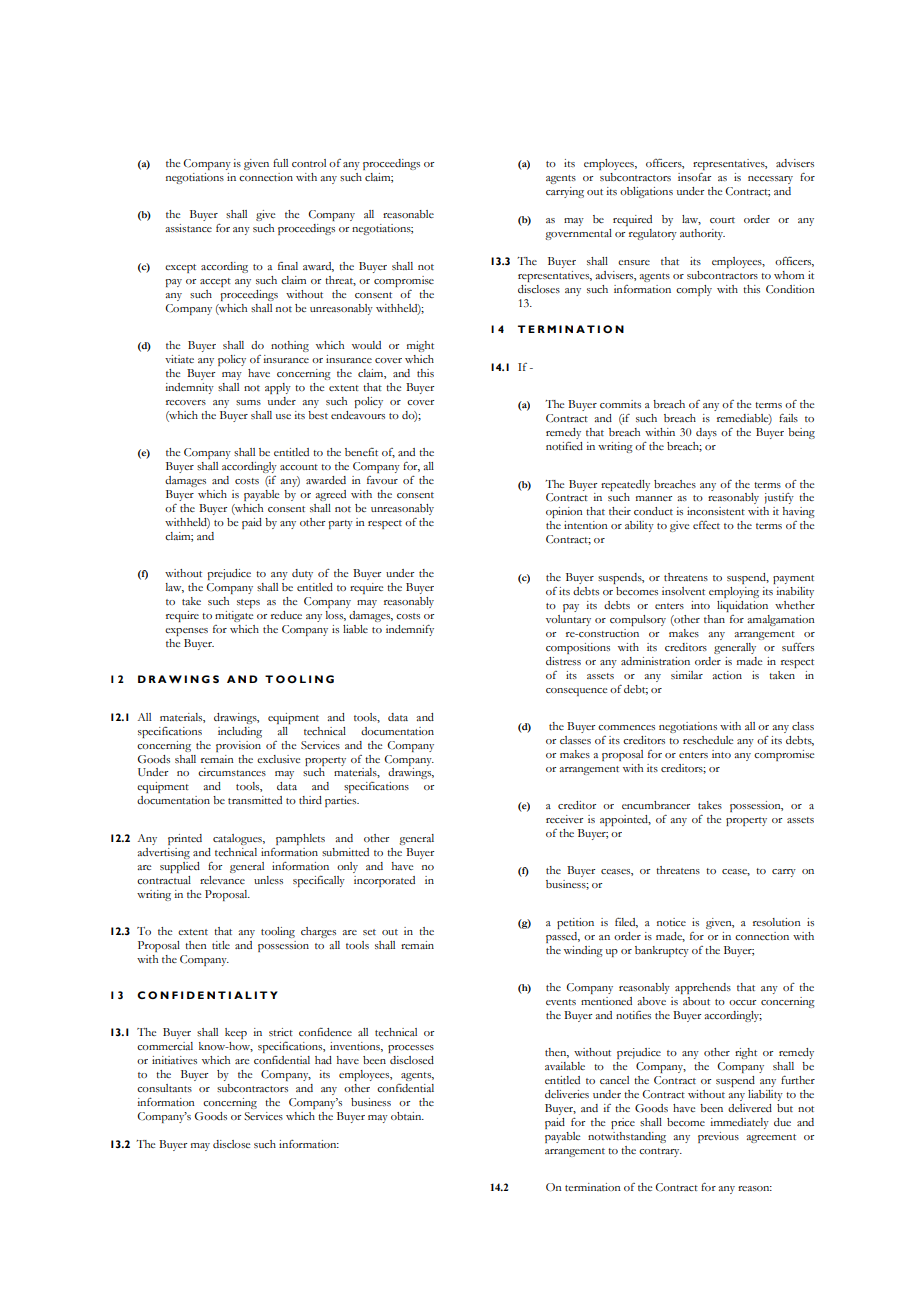 This page has height=1308, width=924. I want to click on consultants, so click(164, 1088).
